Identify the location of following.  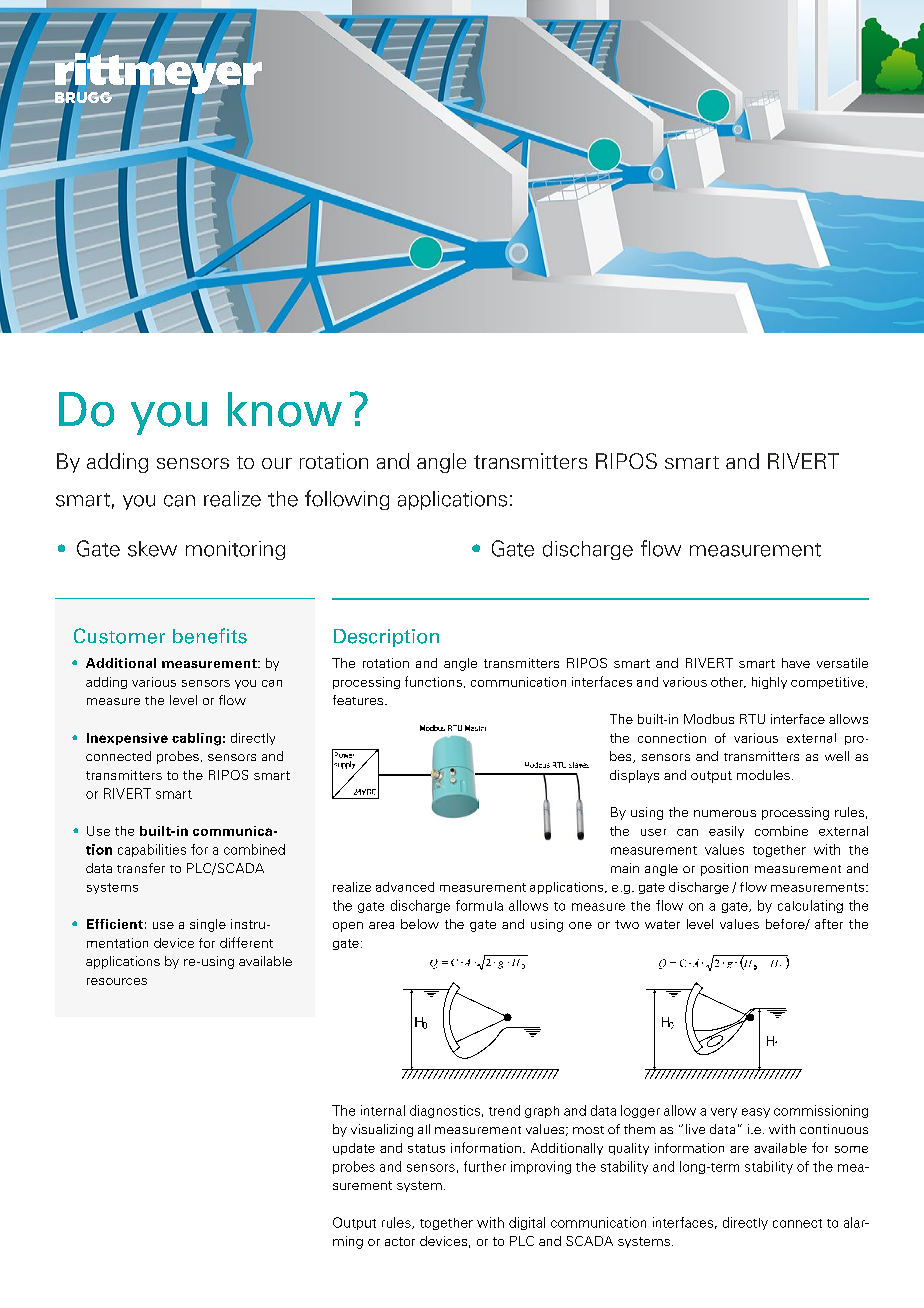
(347, 500).
